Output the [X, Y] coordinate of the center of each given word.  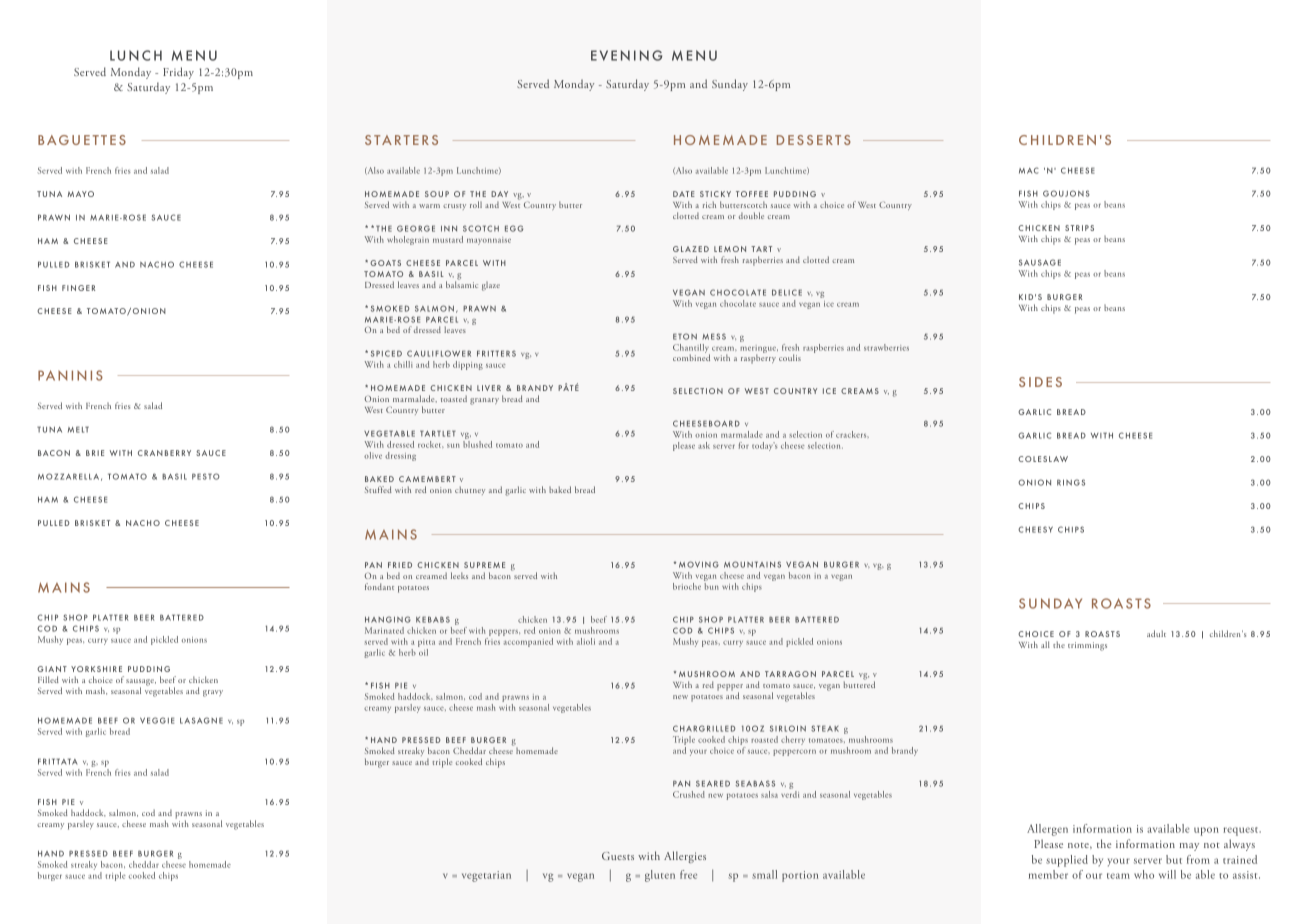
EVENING [626, 55]
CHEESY [1035, 529]
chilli [403, 364]
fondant [379, 586]
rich [709, 204]
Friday [178, 73]
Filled [48, 679]
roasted [764, 739]
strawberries [886, 347]
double [751, 215]
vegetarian [486, 876]
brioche [687, 586]
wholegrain [408, 240]
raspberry [758, 358]
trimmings [1087, 646]
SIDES [1040, 382]
